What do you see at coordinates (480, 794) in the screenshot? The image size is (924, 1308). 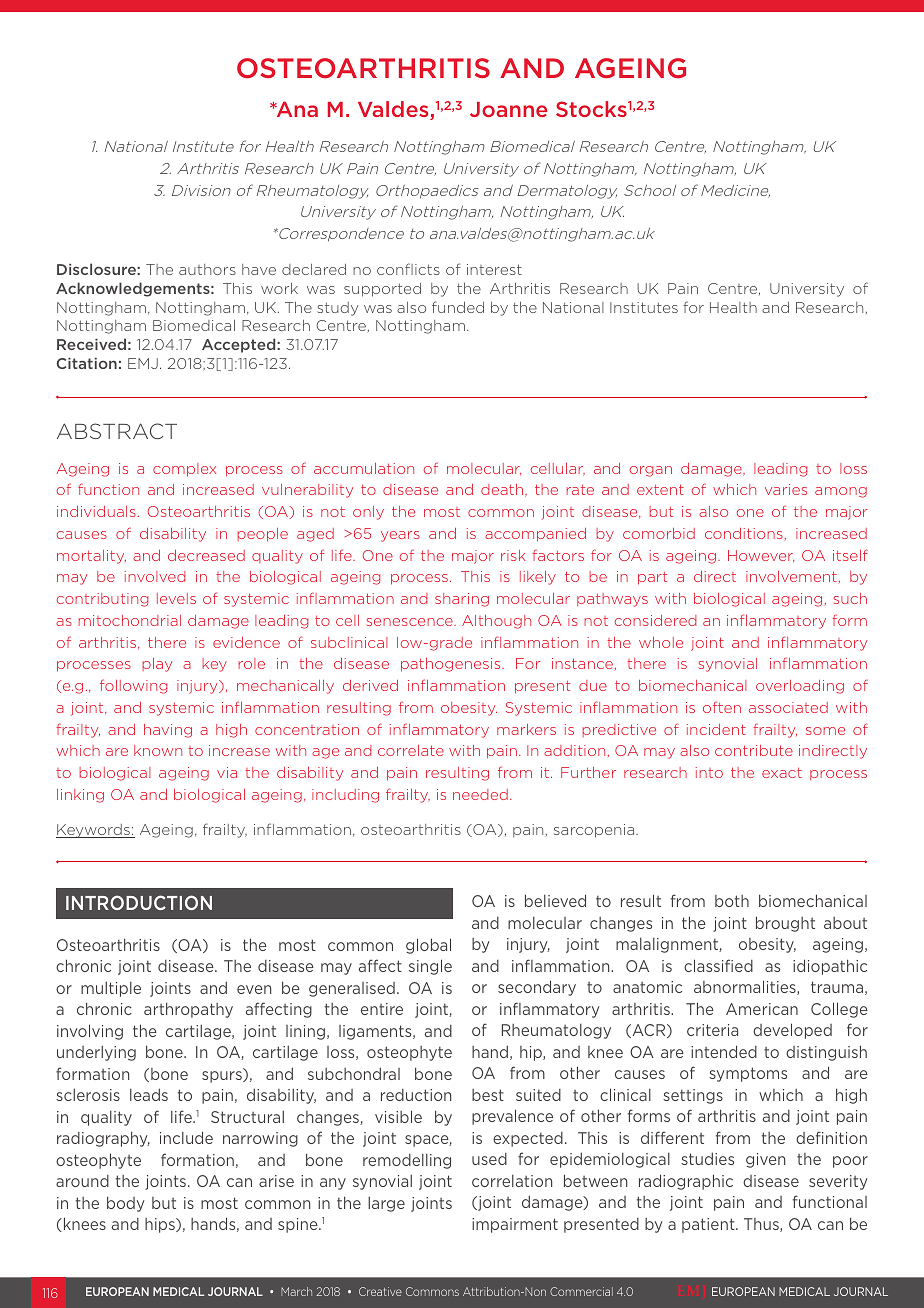 I see `needed` at bounding box center [480, 794].
